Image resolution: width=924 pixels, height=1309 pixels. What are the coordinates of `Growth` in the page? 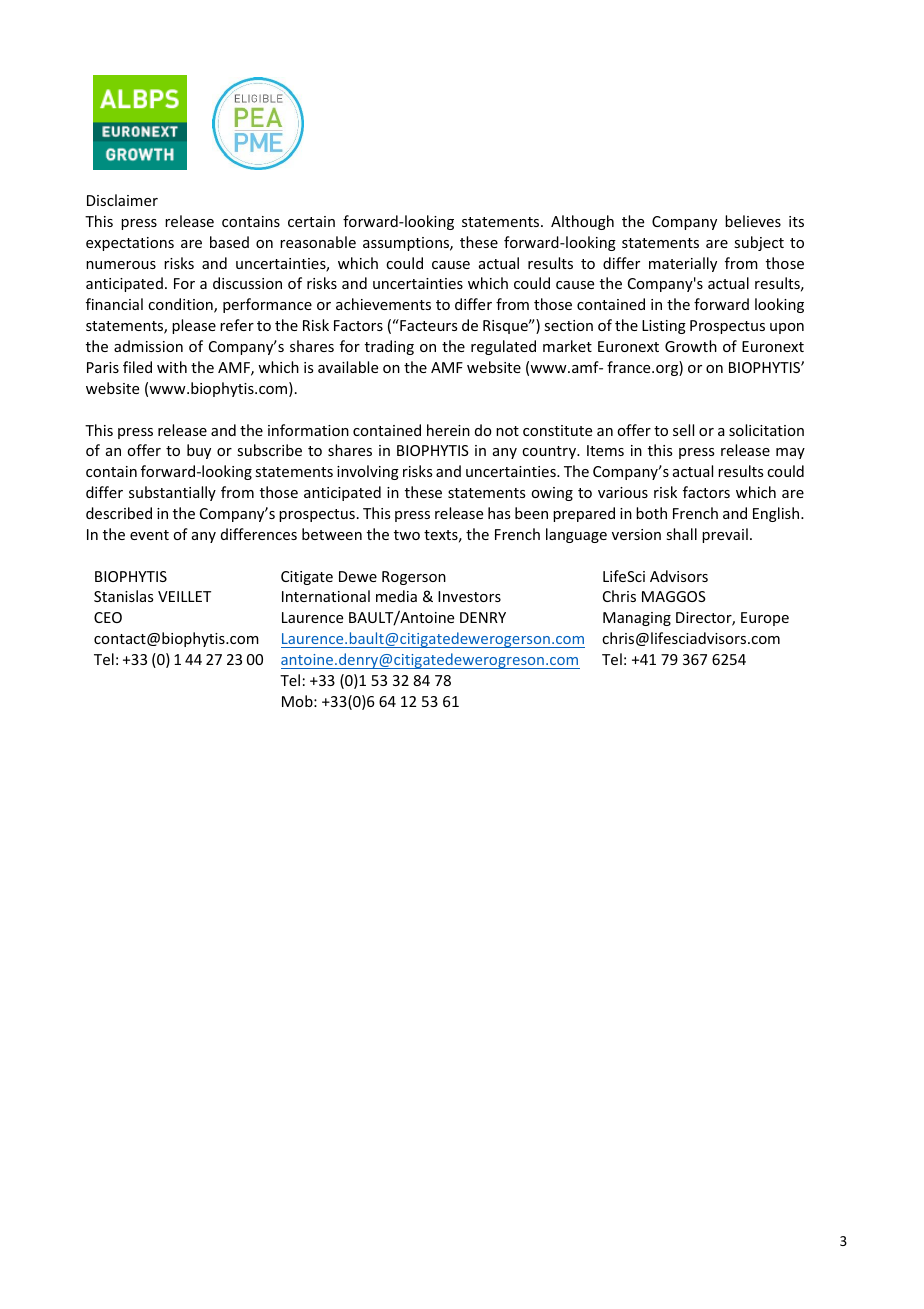 It's located at (691, 346).
